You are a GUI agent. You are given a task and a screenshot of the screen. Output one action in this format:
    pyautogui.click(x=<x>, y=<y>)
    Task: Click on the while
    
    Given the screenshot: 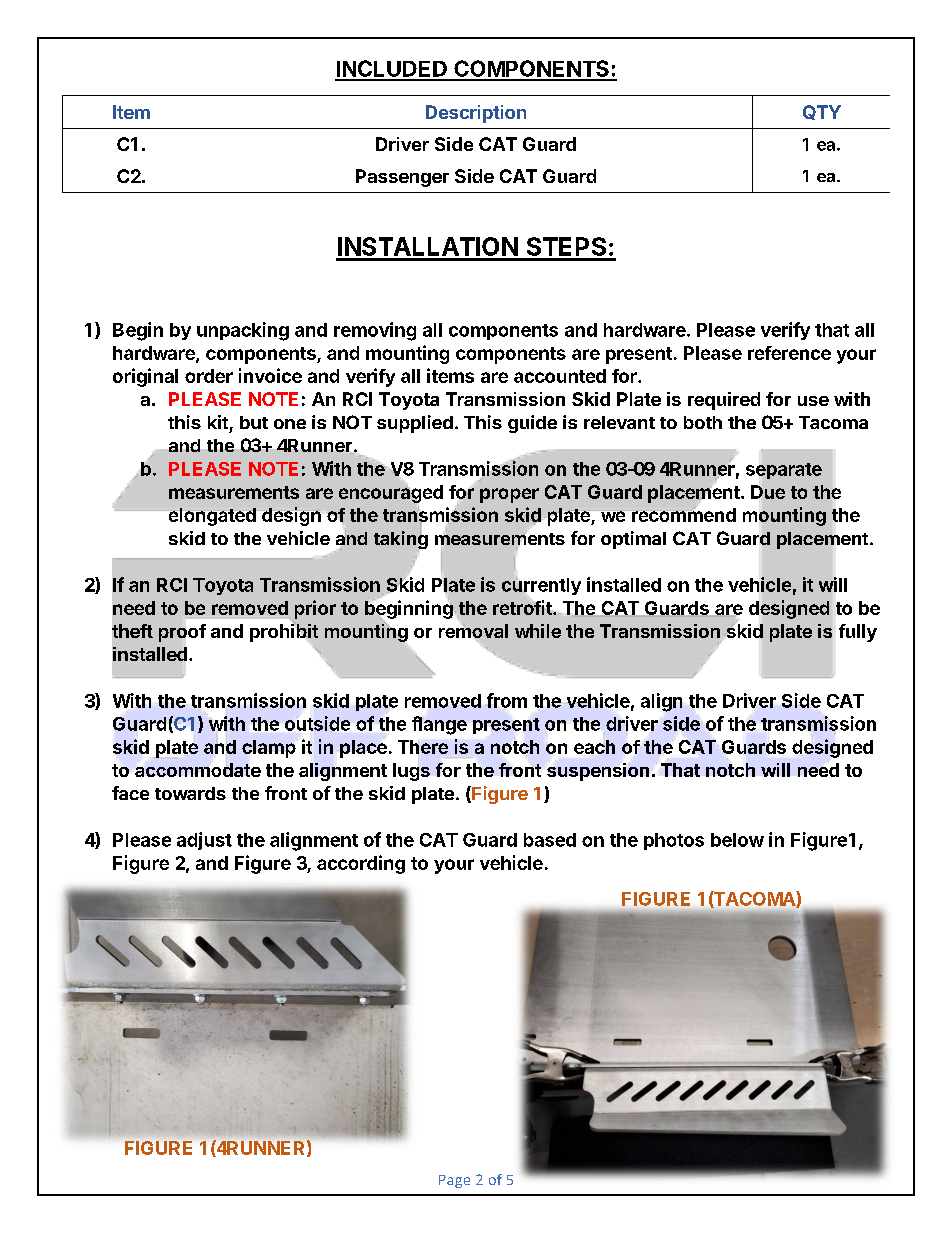 What is the action you would take?
    pyautogui.click(x=538, y=631)
